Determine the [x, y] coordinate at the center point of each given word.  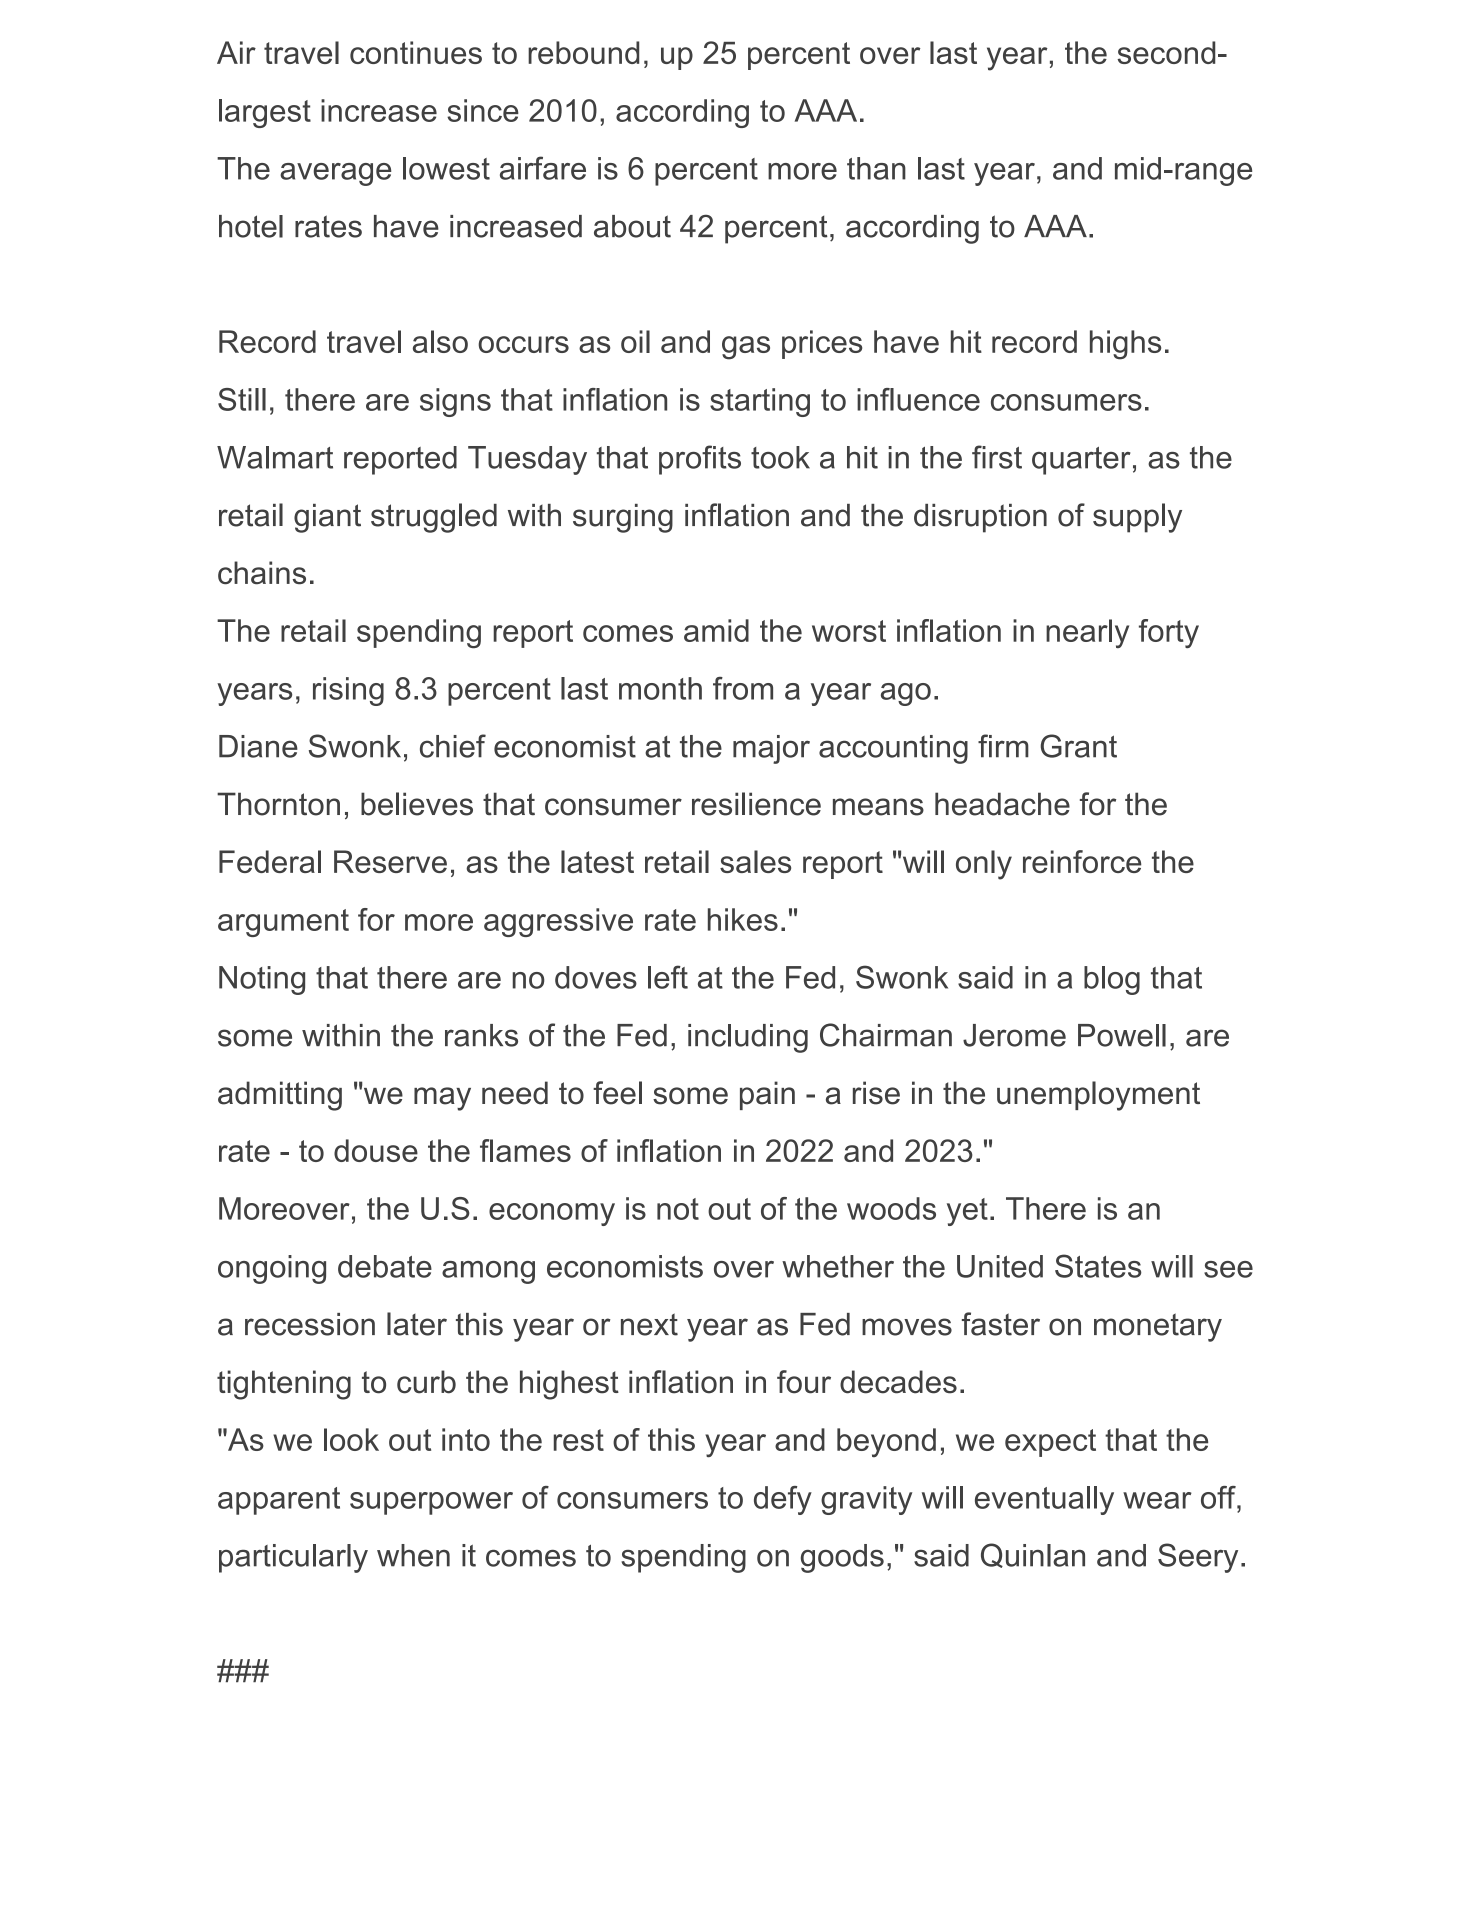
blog [1112, 980]
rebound [583, 52]
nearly [1087, 633]
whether [838, 1266]
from [743, 688]
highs [1125, 345]
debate [385, 1266]
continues [416, 52]
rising [348, 691]
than [876, 168]
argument [283, 923]
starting [760, 402]
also [440, 341]
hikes [743, 919]
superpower [431, 1503]
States [1098, 1266]
